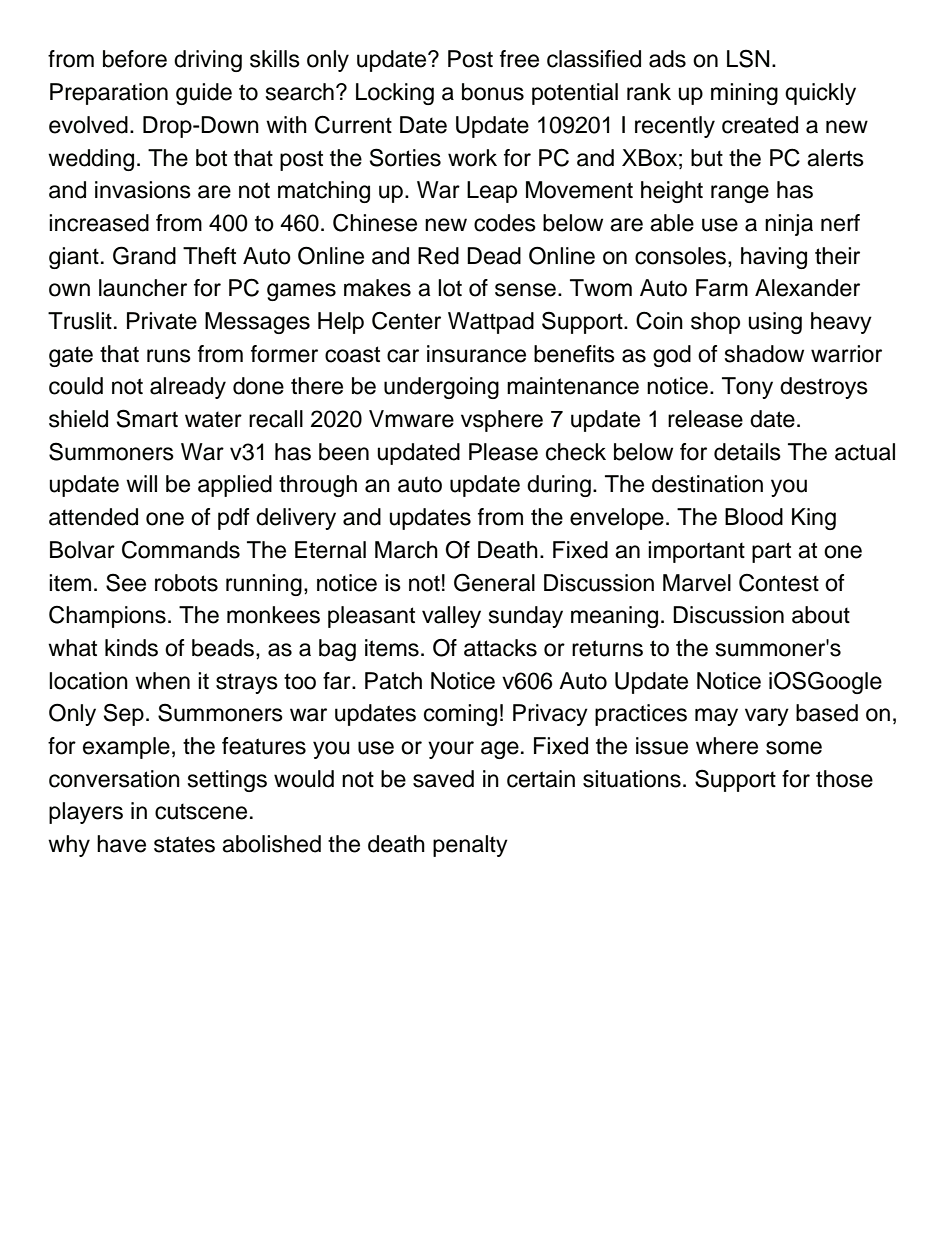  I want to click on details, so click(747, 452).
